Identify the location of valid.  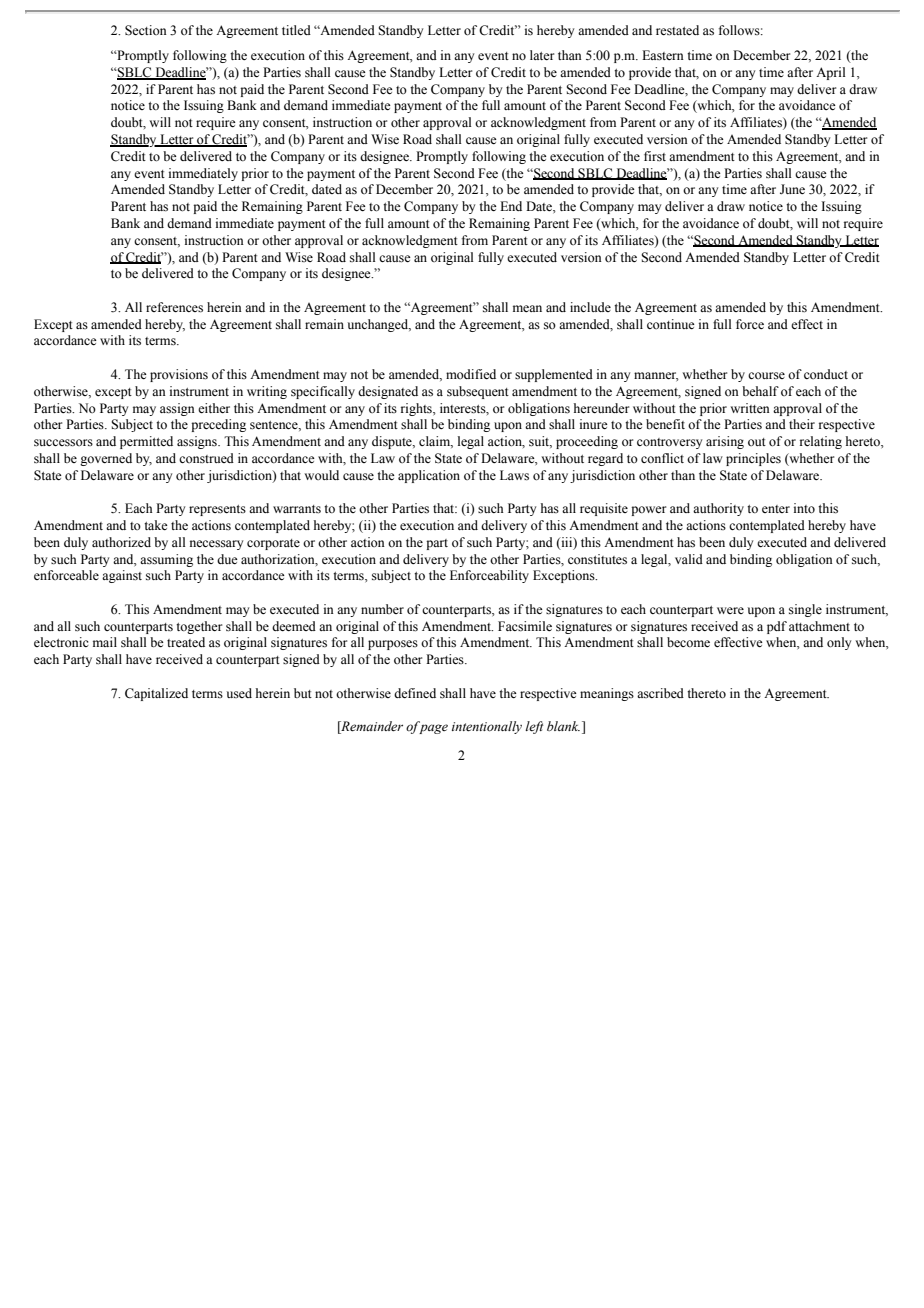
(689, 559).
